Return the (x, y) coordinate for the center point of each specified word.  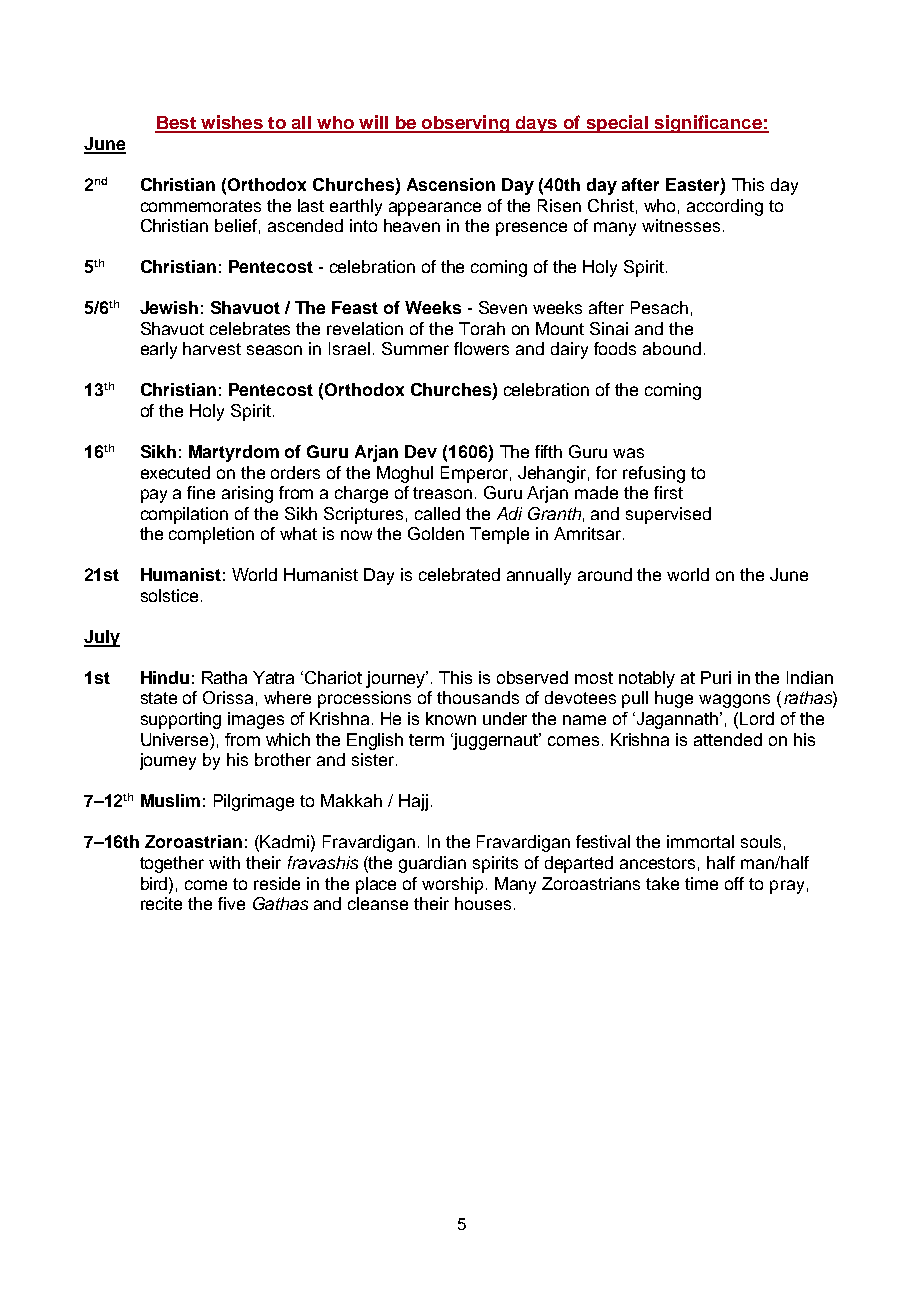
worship (452, 885)
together (172, 864)
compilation (184, 515)
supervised (668, 515)
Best (176, 124)
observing (466, 124)
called (437, 513)
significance (708, 124)
